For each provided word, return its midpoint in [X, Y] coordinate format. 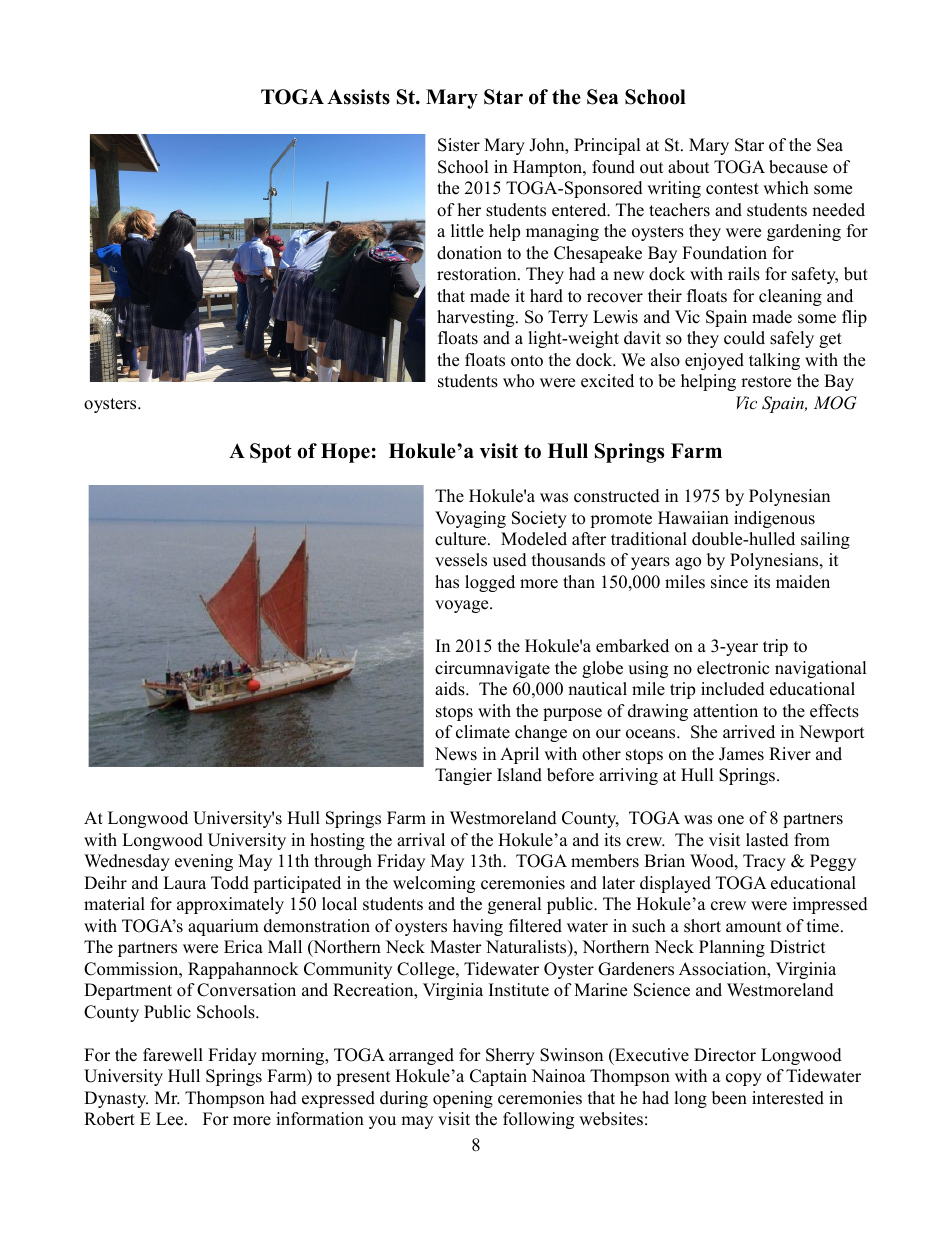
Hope [345, 453]
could [744, 338]
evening [204, 862]
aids [451, 689]
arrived [749, 732]
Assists [358, 97]
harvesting [477, 318]
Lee [171, 1119]
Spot [271, 453]
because [798, 167]
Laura [184, 883]
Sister [459, 145]
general [515, 905]
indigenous [774, 519]
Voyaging [470, 519]
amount [754, 927]
